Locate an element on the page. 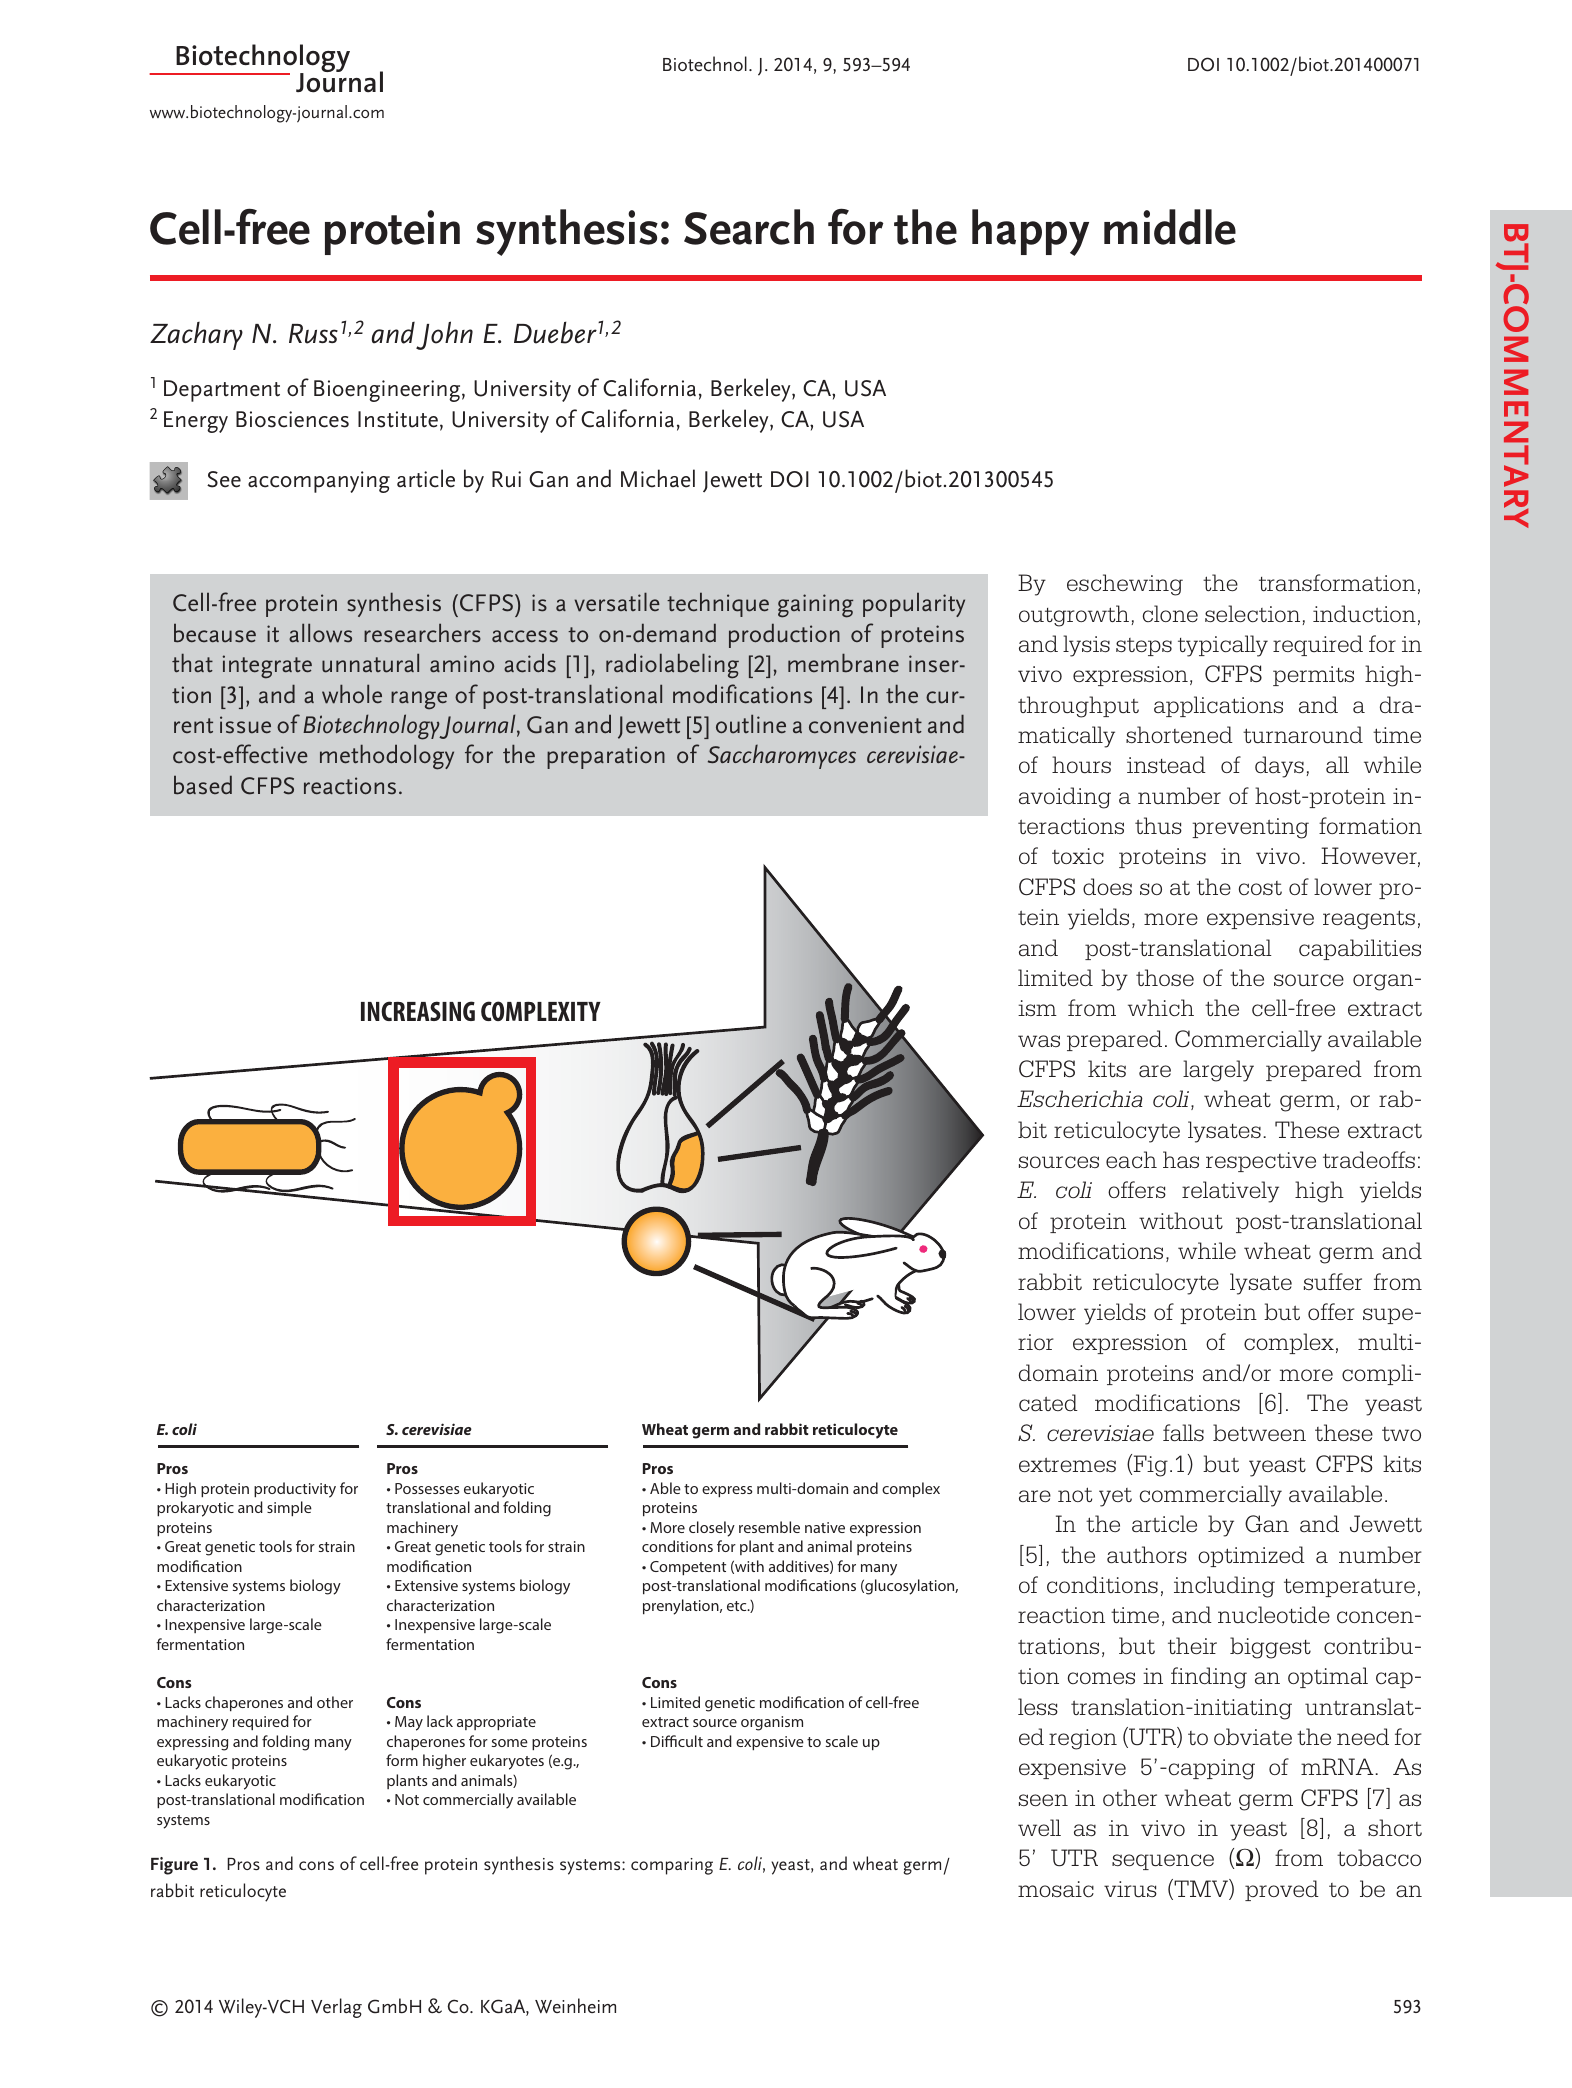 Image resolution: width=1572 pixels, height=2088 pixels. respective is located at coordinates (1261, 1162).
